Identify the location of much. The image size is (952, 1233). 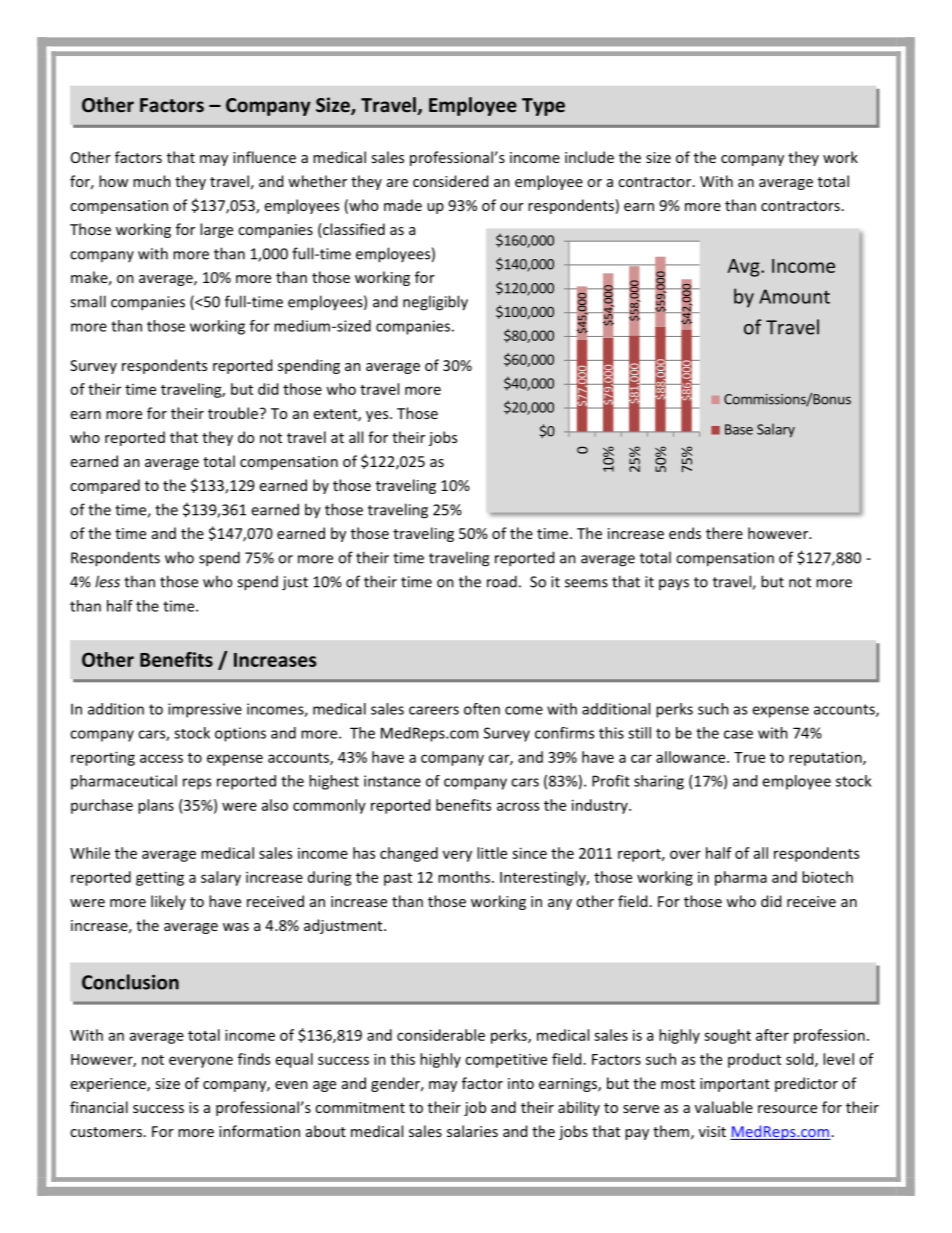
(152, 181).
